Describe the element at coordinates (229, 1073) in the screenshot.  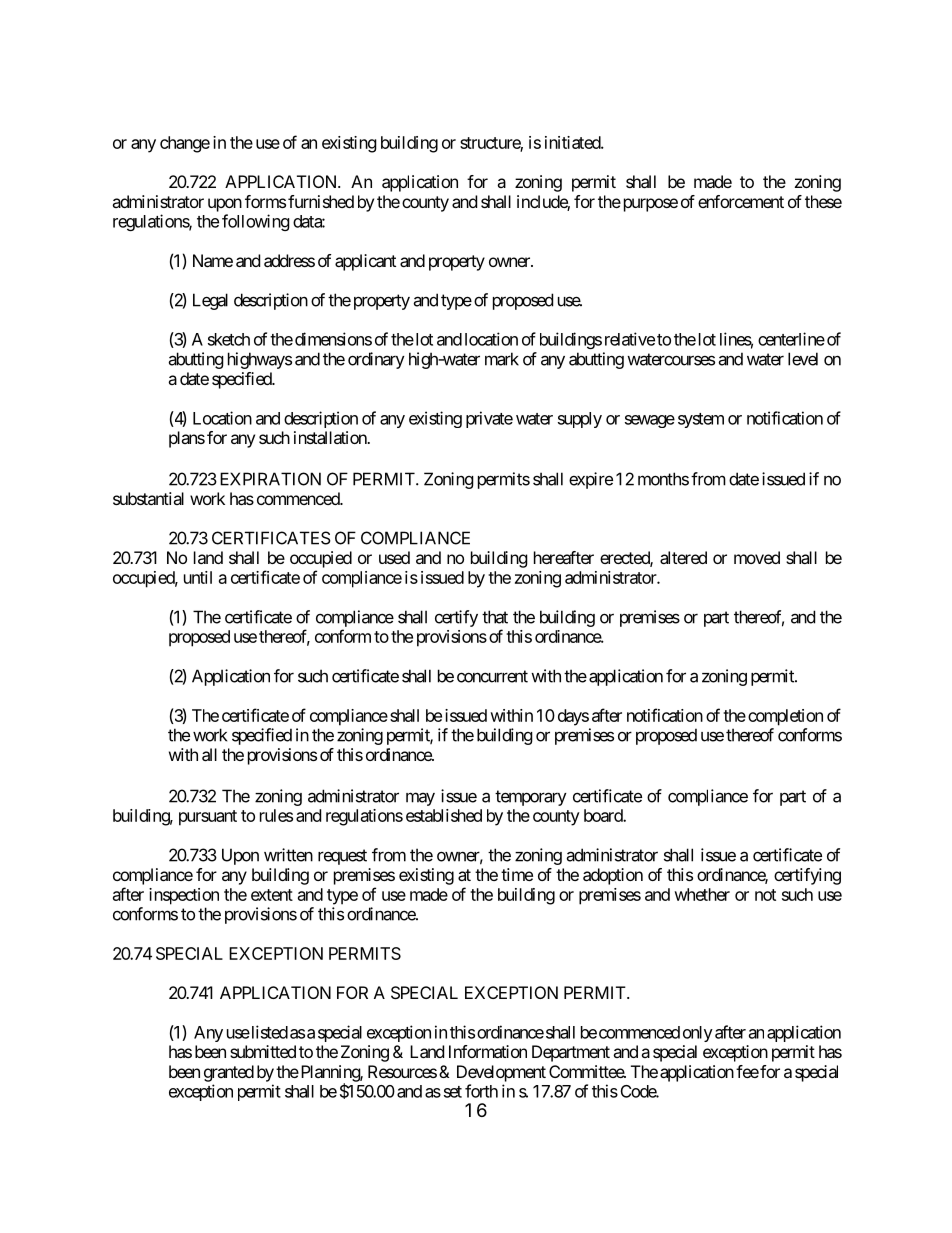
I see `granted` at that location.
